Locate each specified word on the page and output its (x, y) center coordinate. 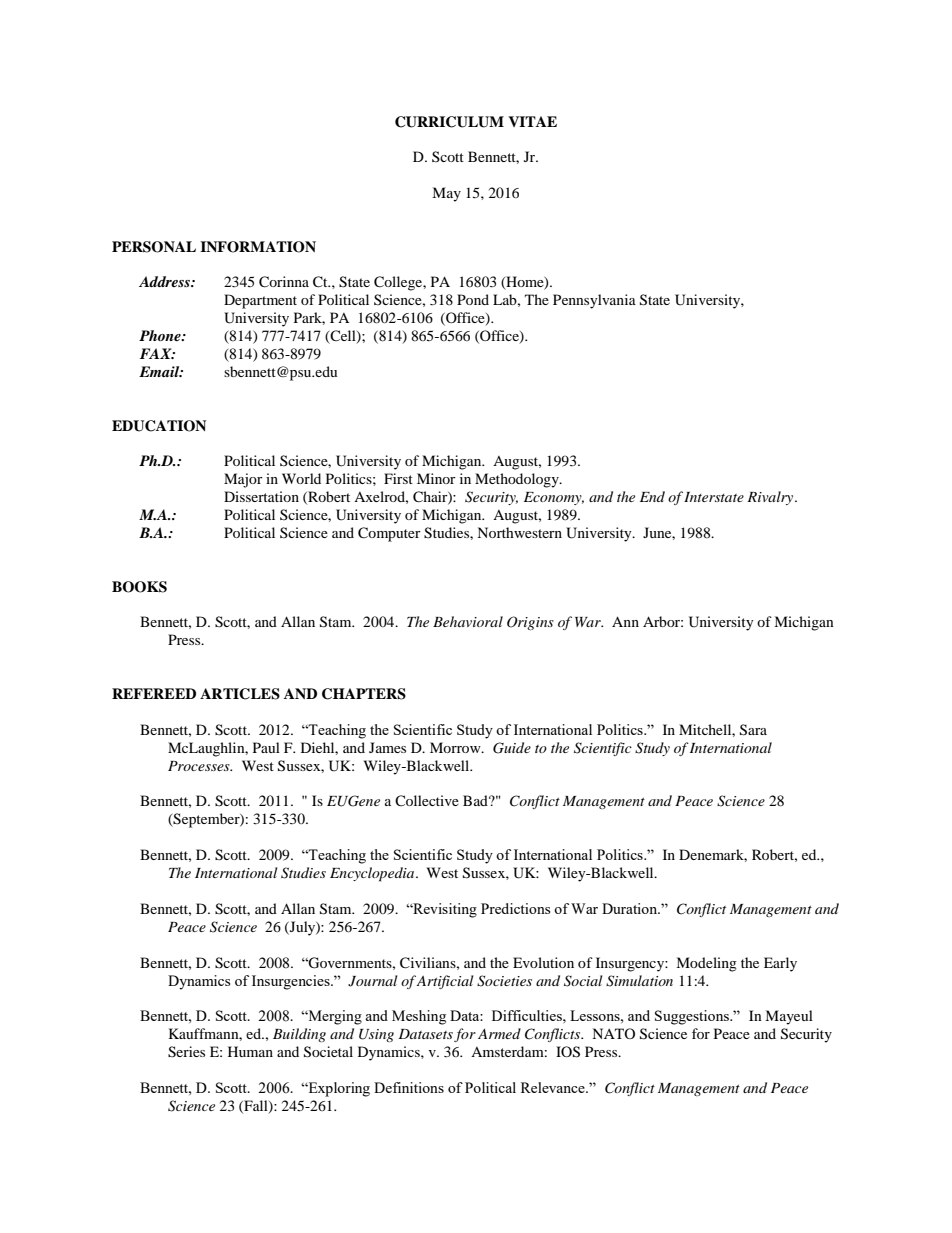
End (652, 496)
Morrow (456, 747)
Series (186, 1052)
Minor (436, 478)
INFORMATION (258, 247)
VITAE (532, 121)
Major (243, 480)
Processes (200, 766)
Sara (753, 730)
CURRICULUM (449, 122)
